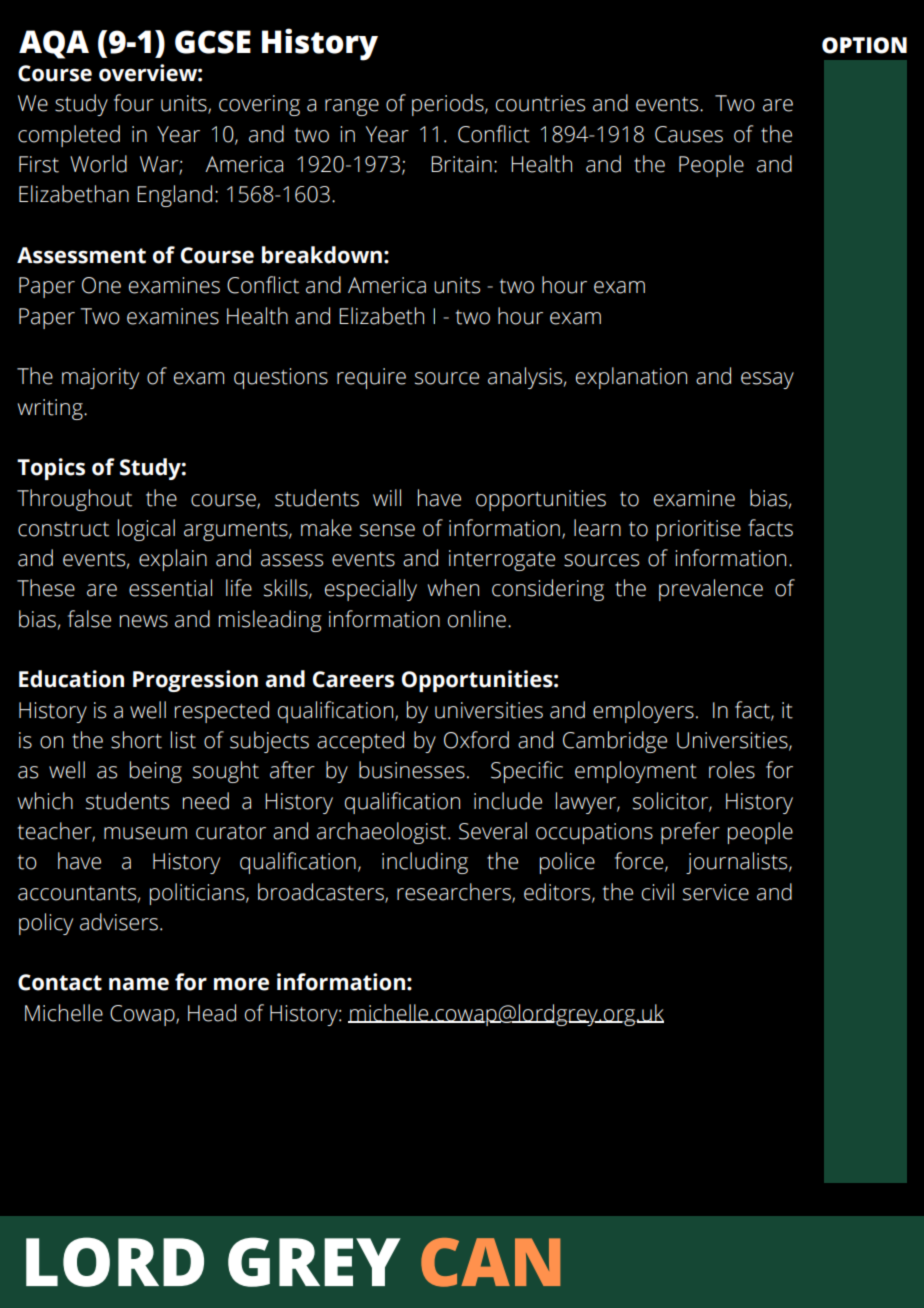  What do you see at coordinates (119, 922) in the screenshot?
I see `advisers` at bounding box center [119, 922].
